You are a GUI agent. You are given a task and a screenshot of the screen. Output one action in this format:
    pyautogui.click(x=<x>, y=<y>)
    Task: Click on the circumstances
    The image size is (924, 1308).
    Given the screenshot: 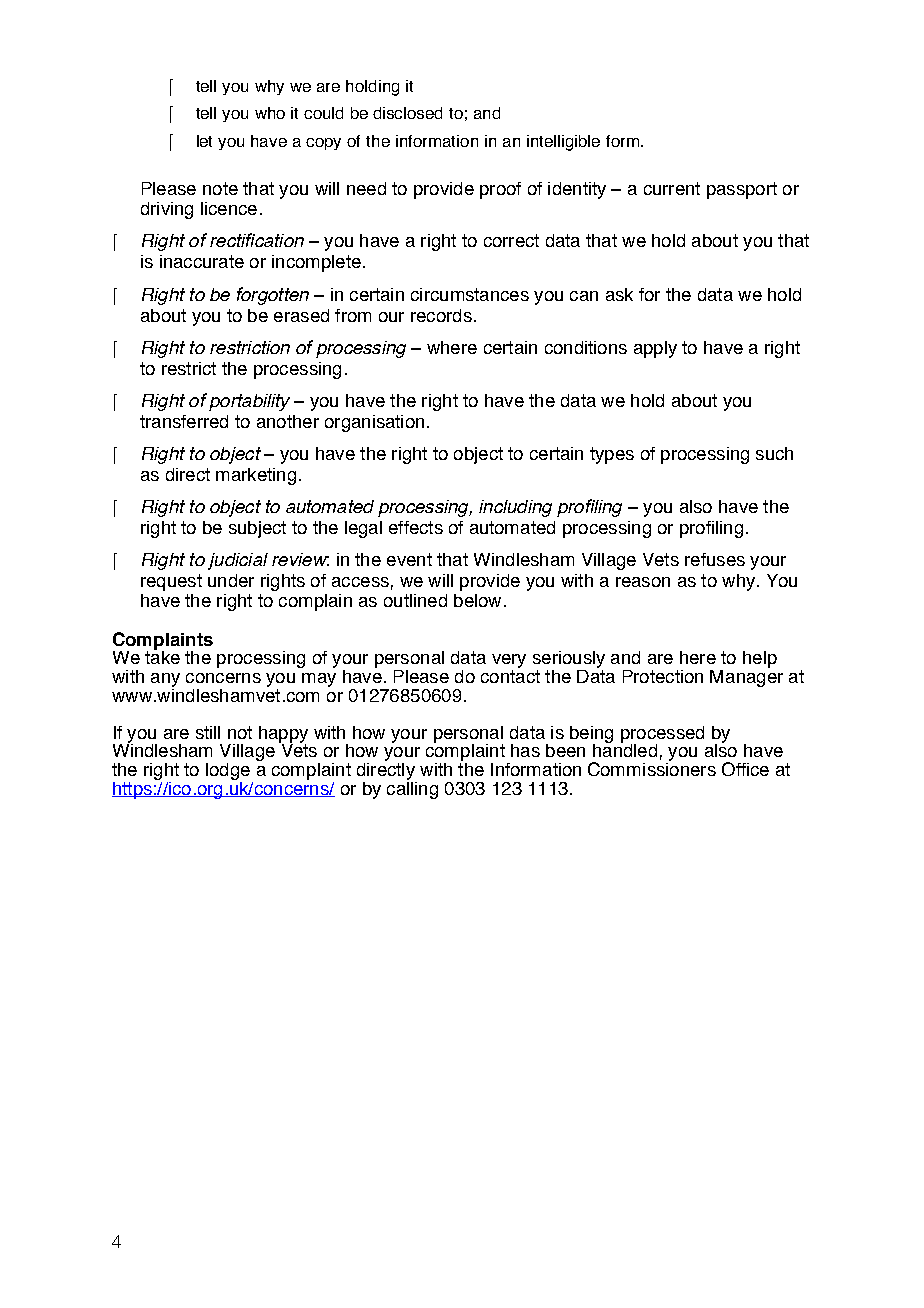 What is the action you would take?
    pyautogui.click(x=470, y=294)
